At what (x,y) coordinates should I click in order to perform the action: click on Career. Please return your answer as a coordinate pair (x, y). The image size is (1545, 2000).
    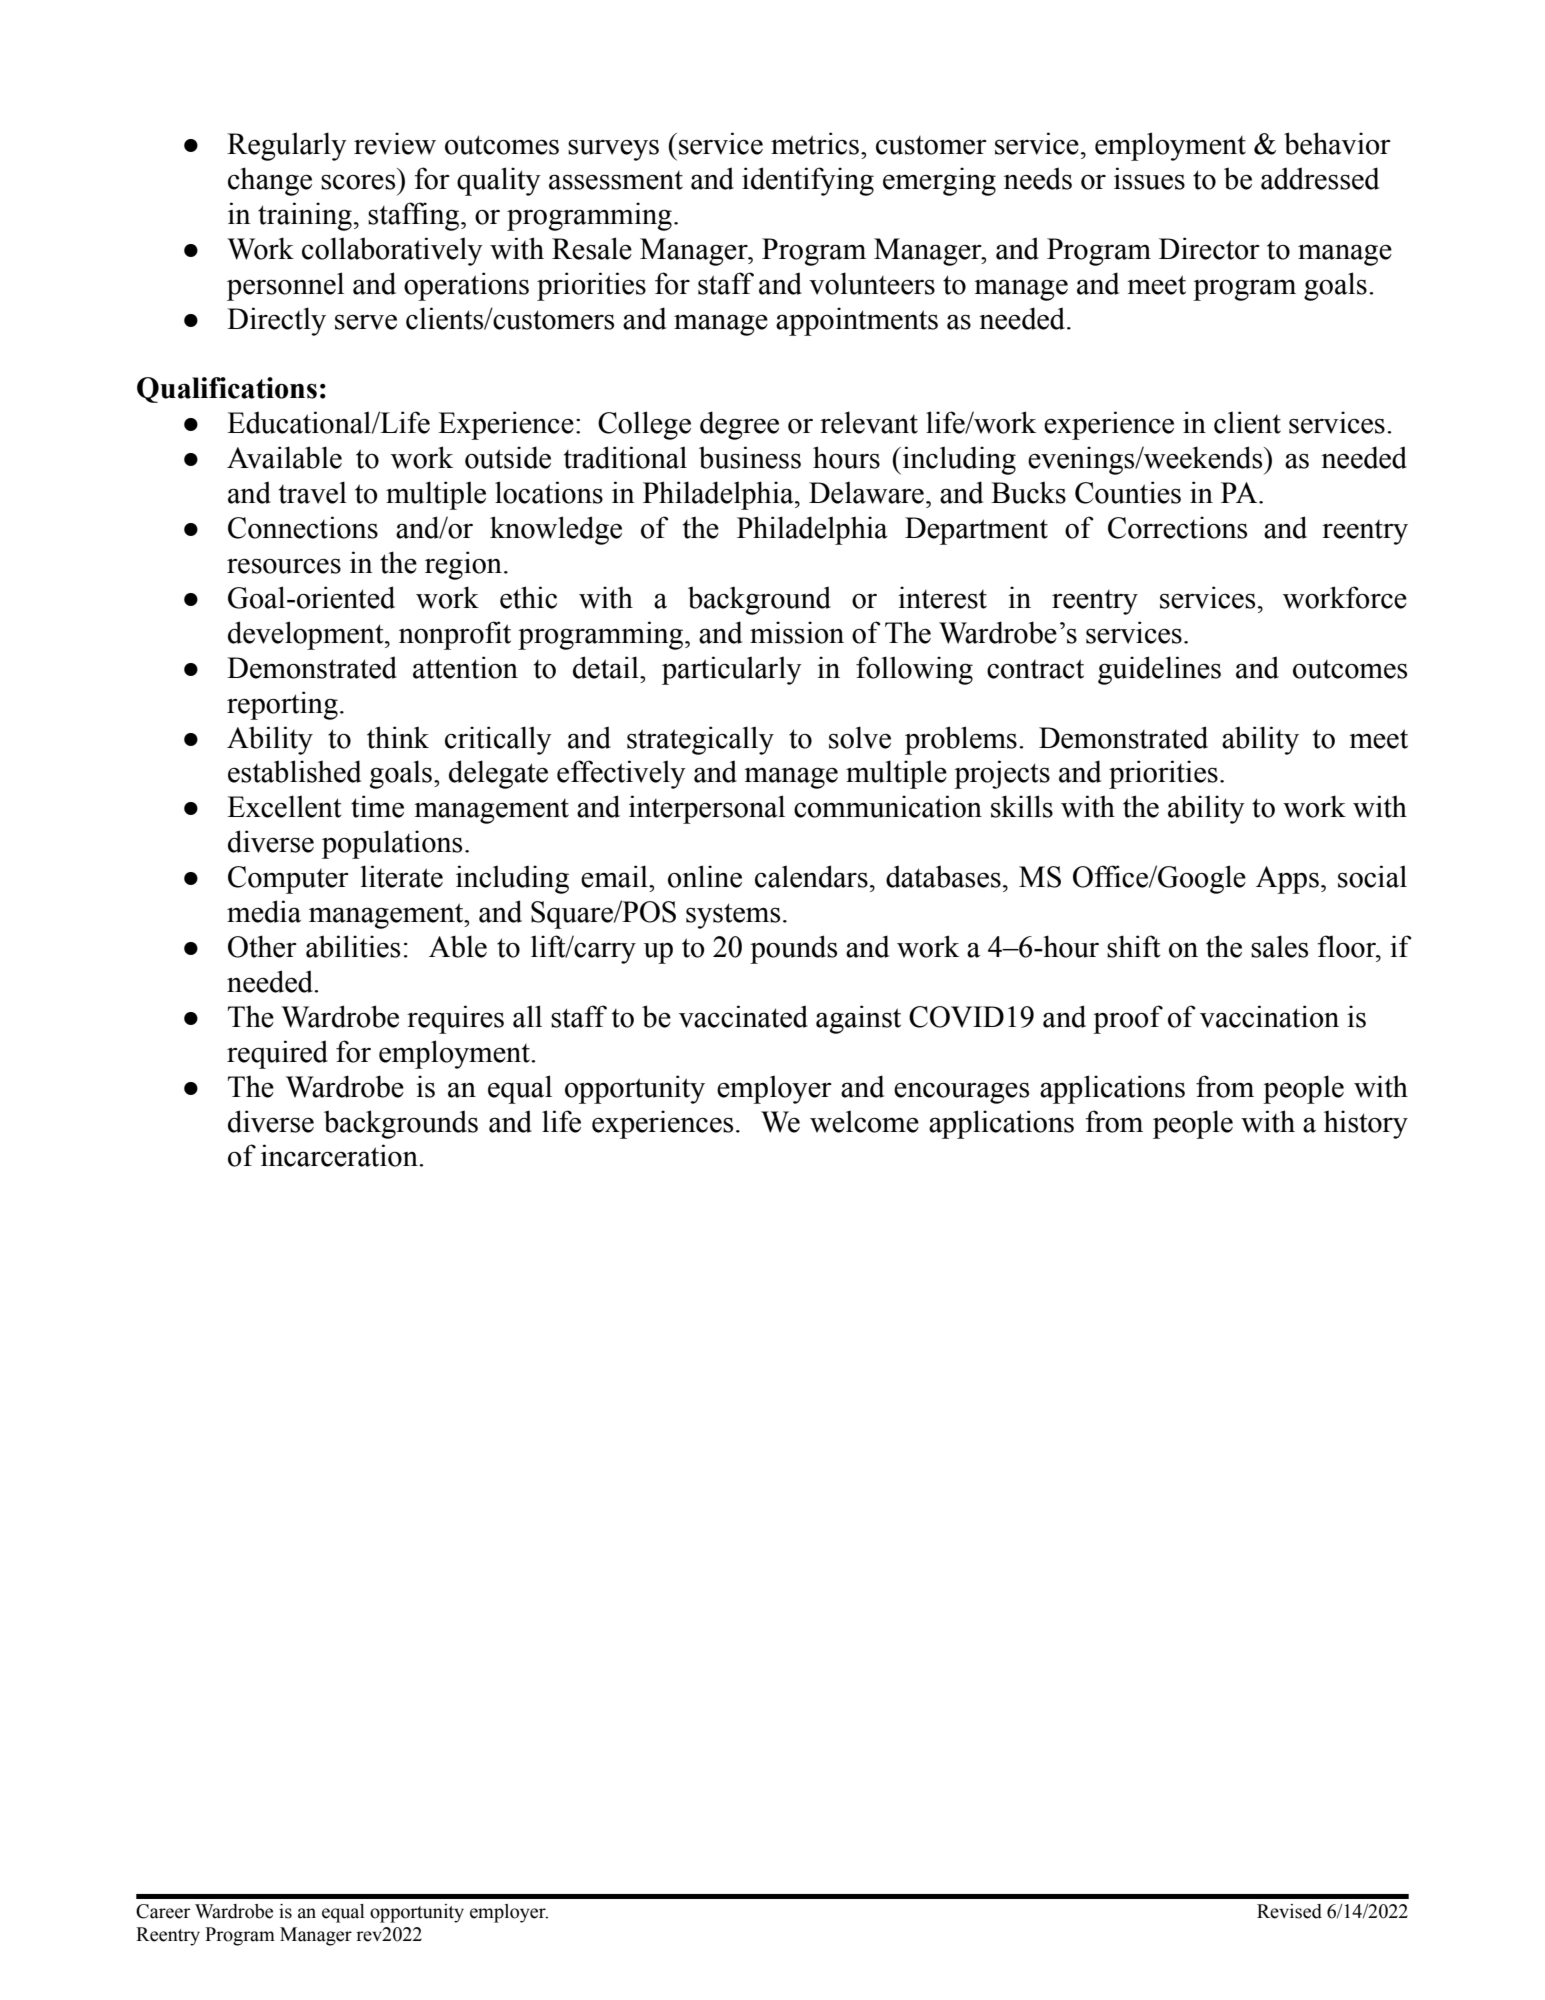
    Looking at the image, I should click on (163, 1911).
